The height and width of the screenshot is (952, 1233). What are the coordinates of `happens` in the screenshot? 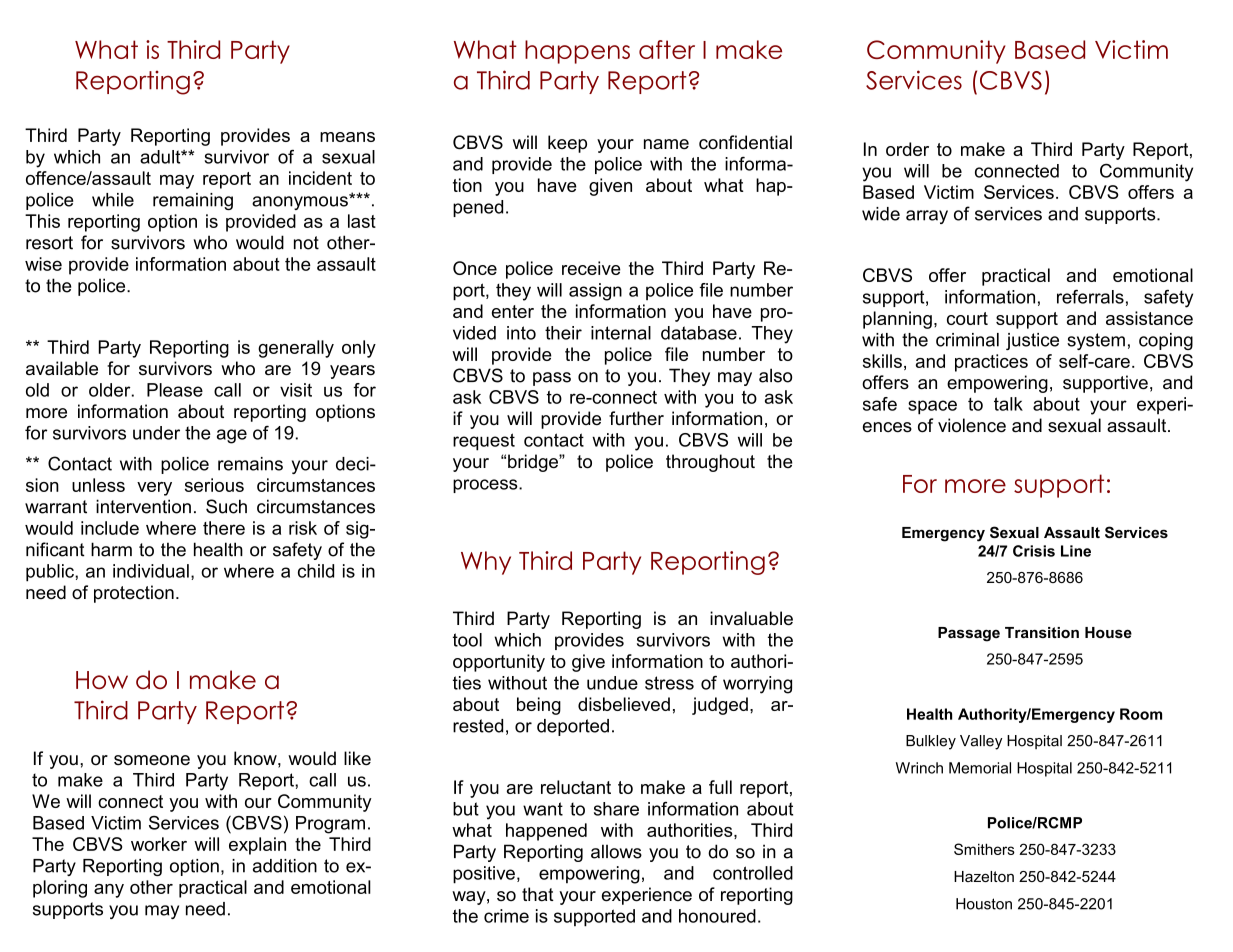 It's located at (577, 52).
